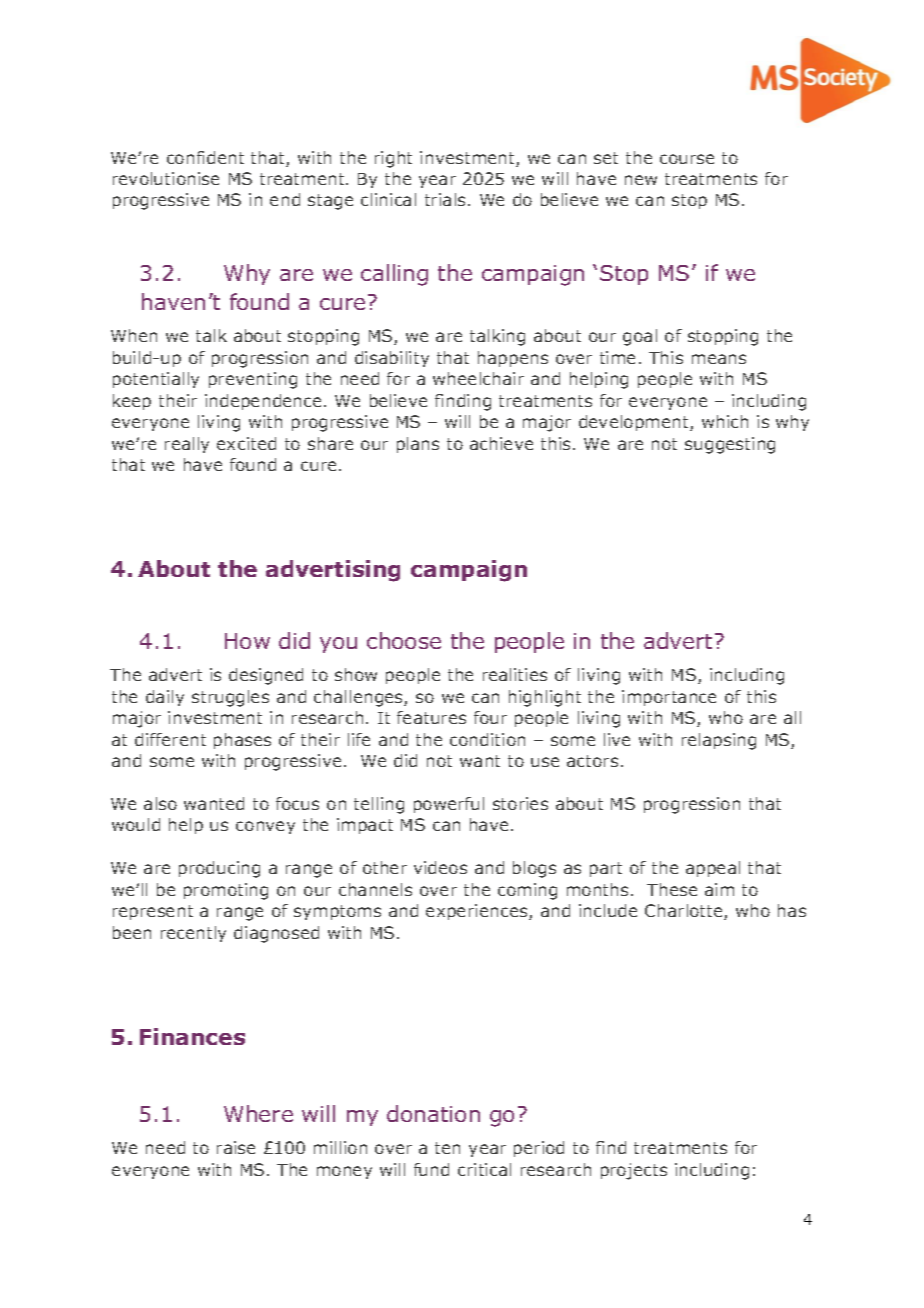 This screenshot has height=1308, width=924. Describe the element at coordinates (205, 157) in the screenshot. I see `confident` at that location.
